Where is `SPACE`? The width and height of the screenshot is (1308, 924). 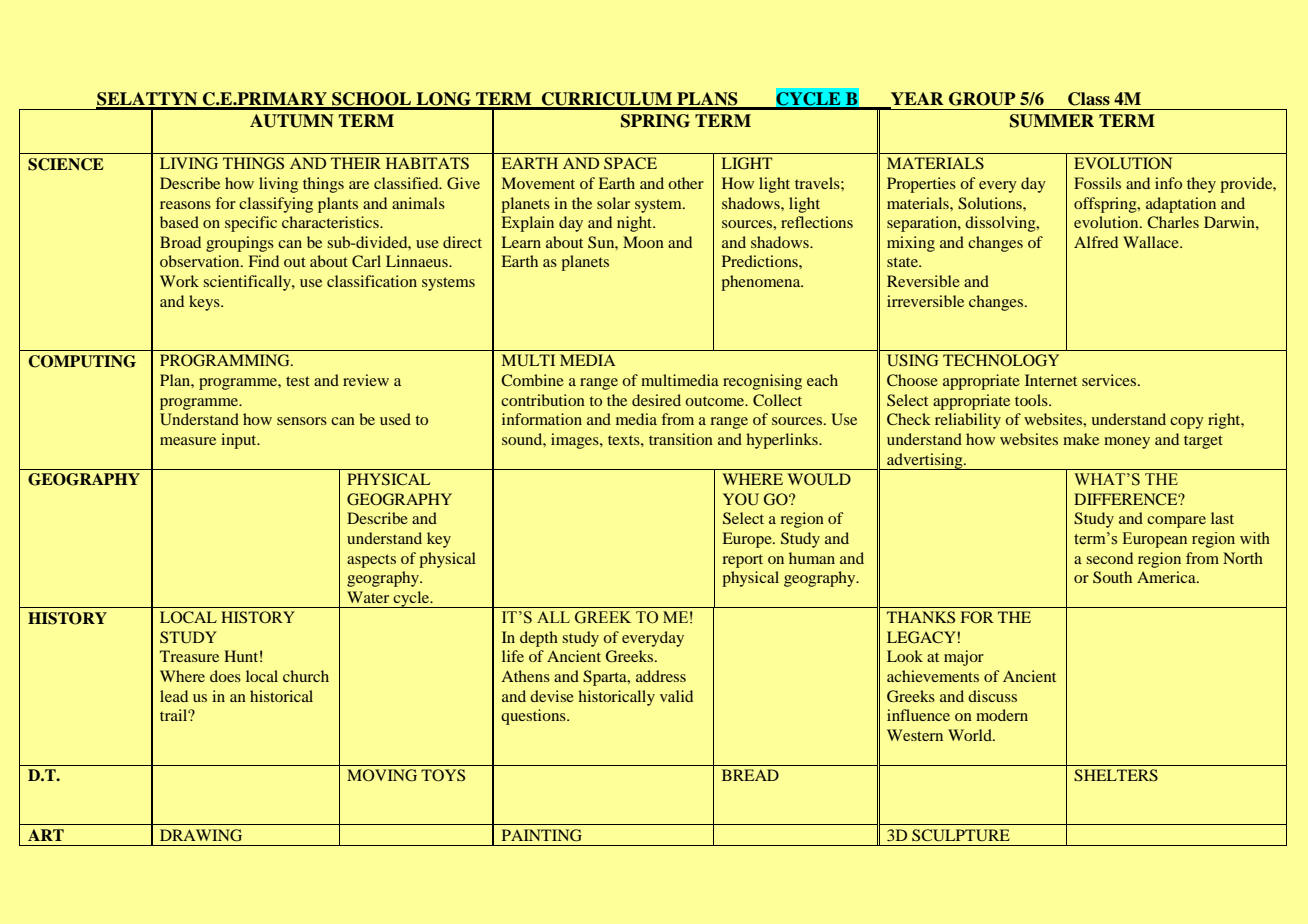
SPACE is located at coordinates (630, 163).
